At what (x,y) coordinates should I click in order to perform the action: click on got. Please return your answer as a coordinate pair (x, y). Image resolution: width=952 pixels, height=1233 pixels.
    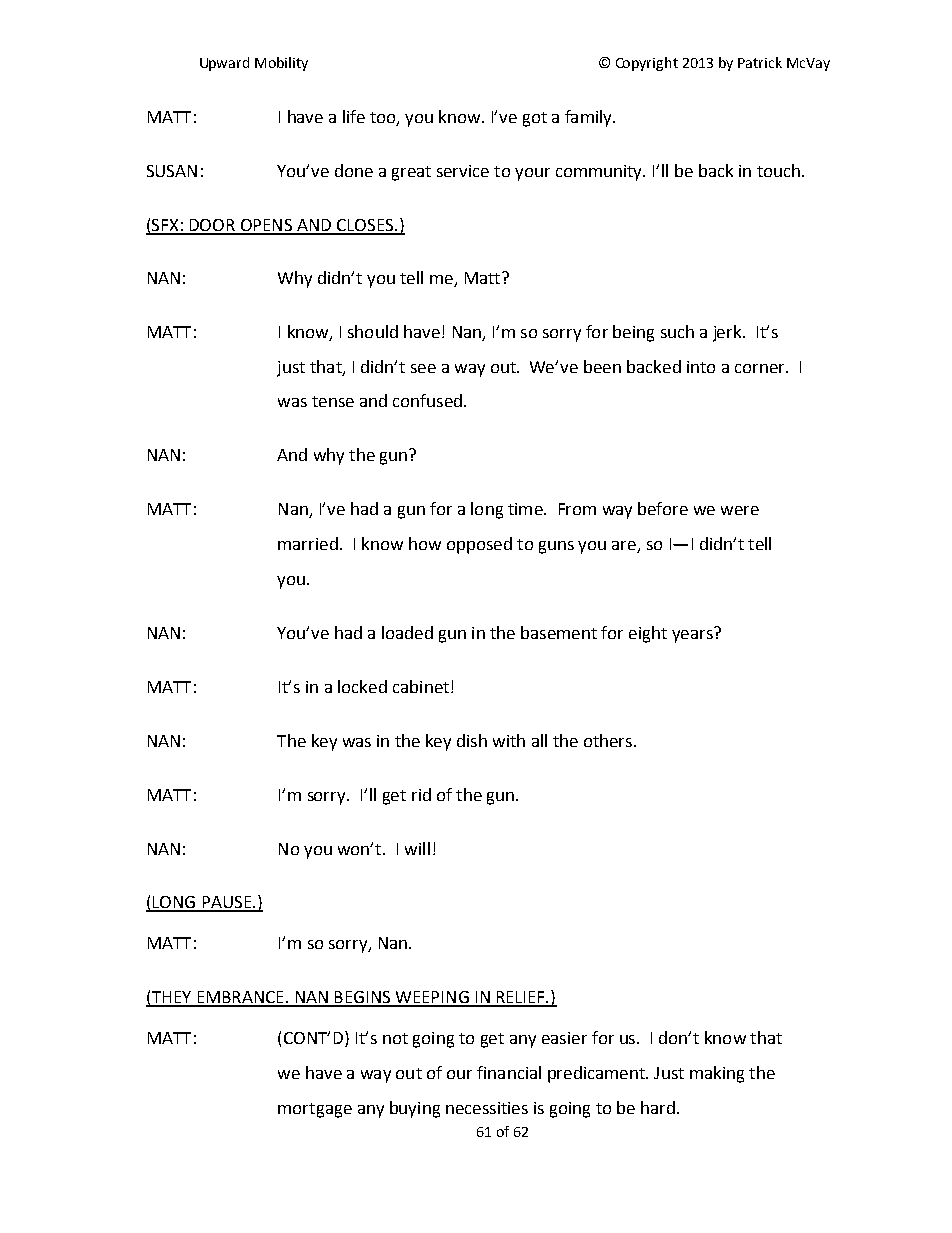
    Looking at the image, I should click on (535, 119).
